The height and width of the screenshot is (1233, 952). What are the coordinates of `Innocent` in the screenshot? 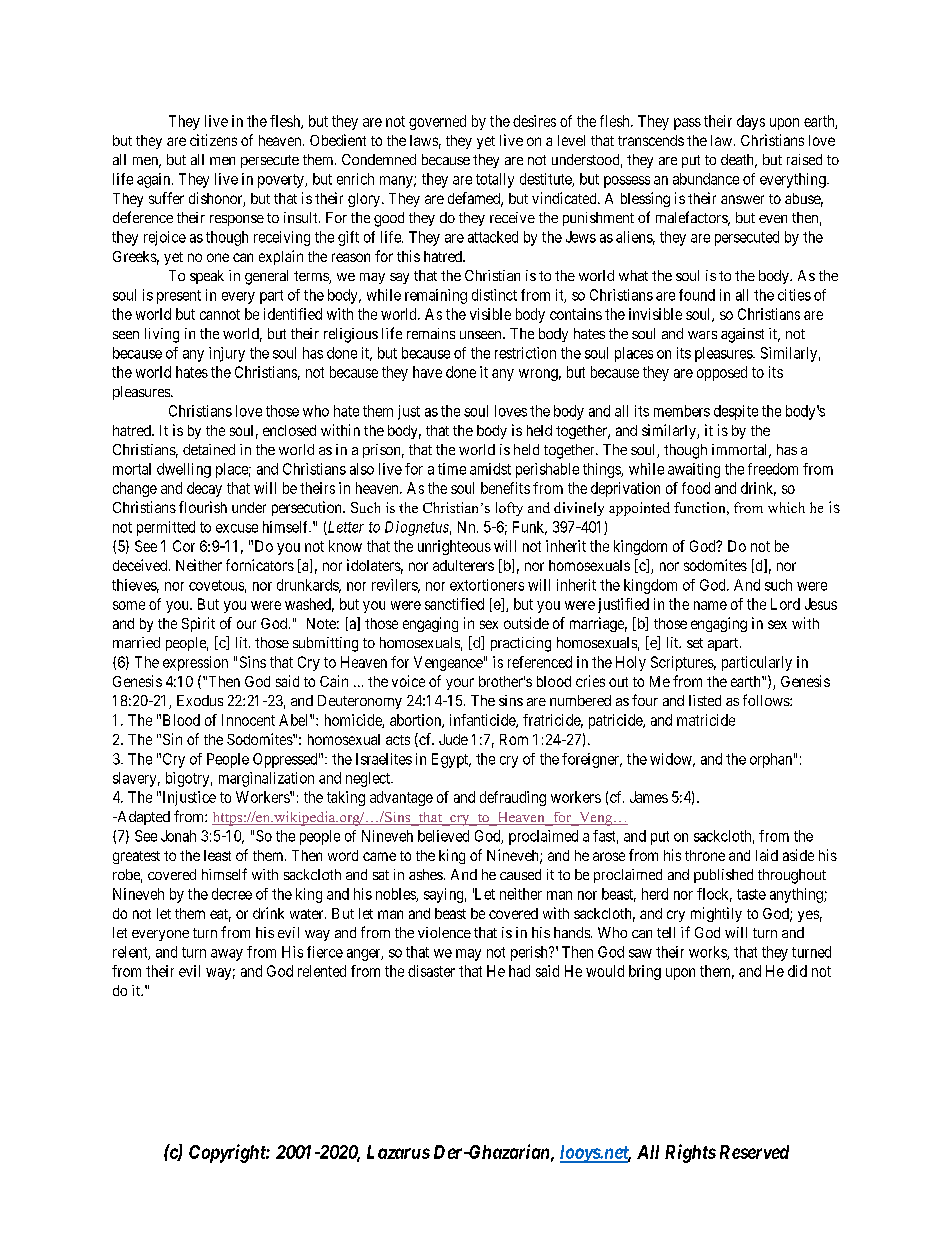 It's located at (248, 720).
